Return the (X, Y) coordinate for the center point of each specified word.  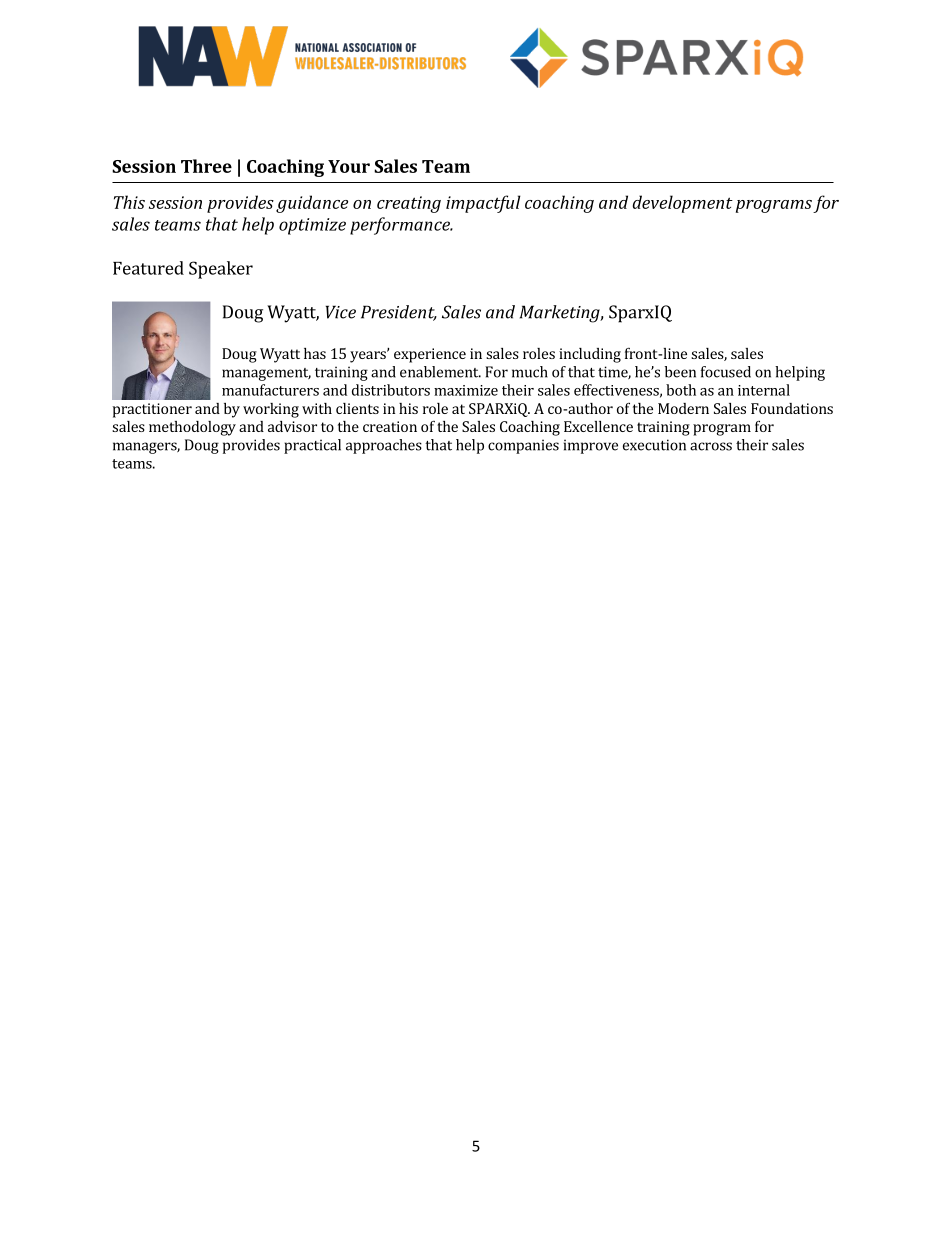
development (683, 204)
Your (349, 166)
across (711, 446)
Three (206, 166)
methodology (192, 428)
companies (523, 446)
